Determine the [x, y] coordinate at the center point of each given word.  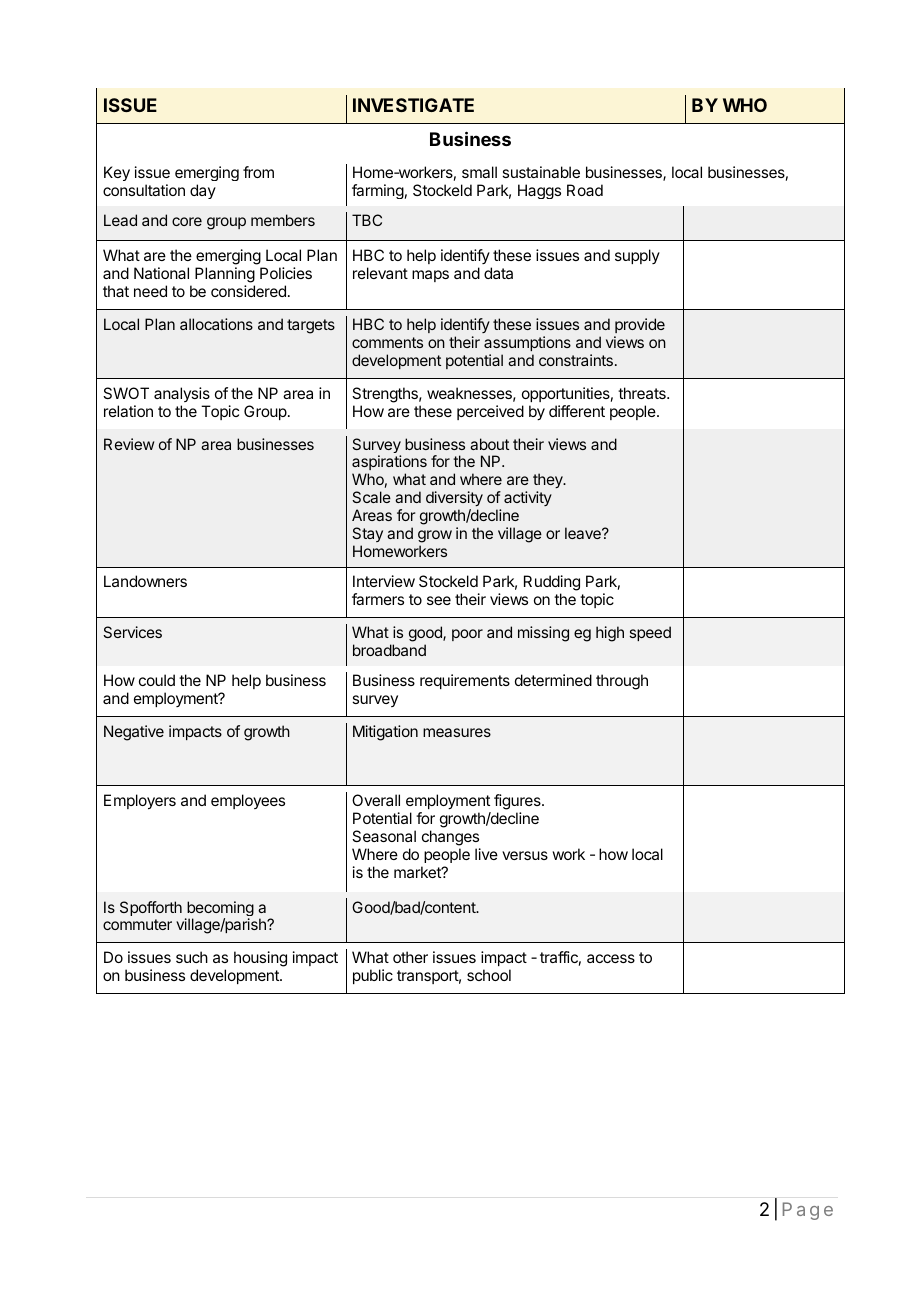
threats [643, 393]
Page [808, 1211]
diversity [454, 498]
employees [248, 801]
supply [637, 256]
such [192, 957]
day [203, 191]
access [611, 958]
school [489, 975]
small [479, 172]
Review [129, 444]
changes [450, 838]
